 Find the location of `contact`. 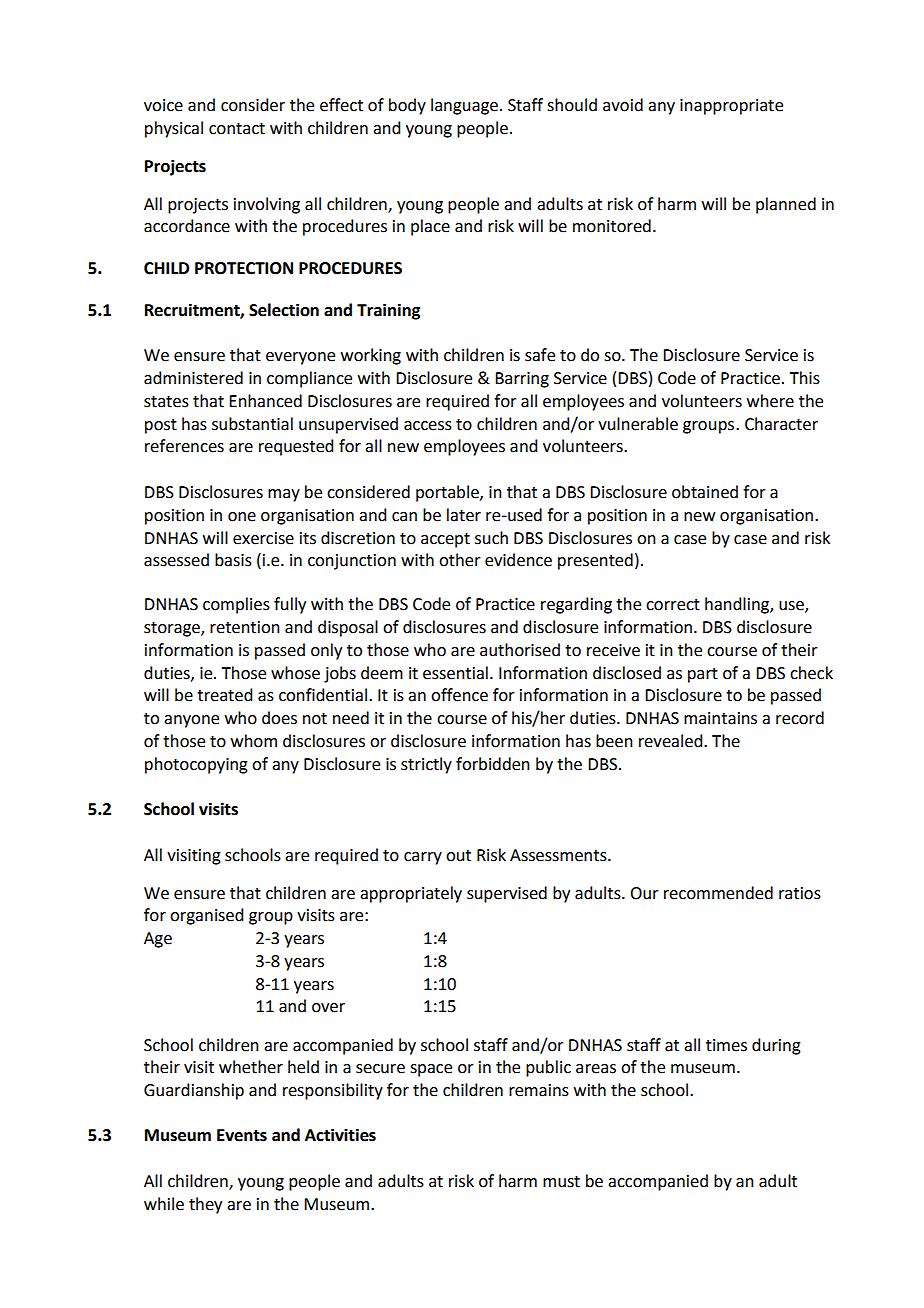

contact is located at coordinates (237, 129).
